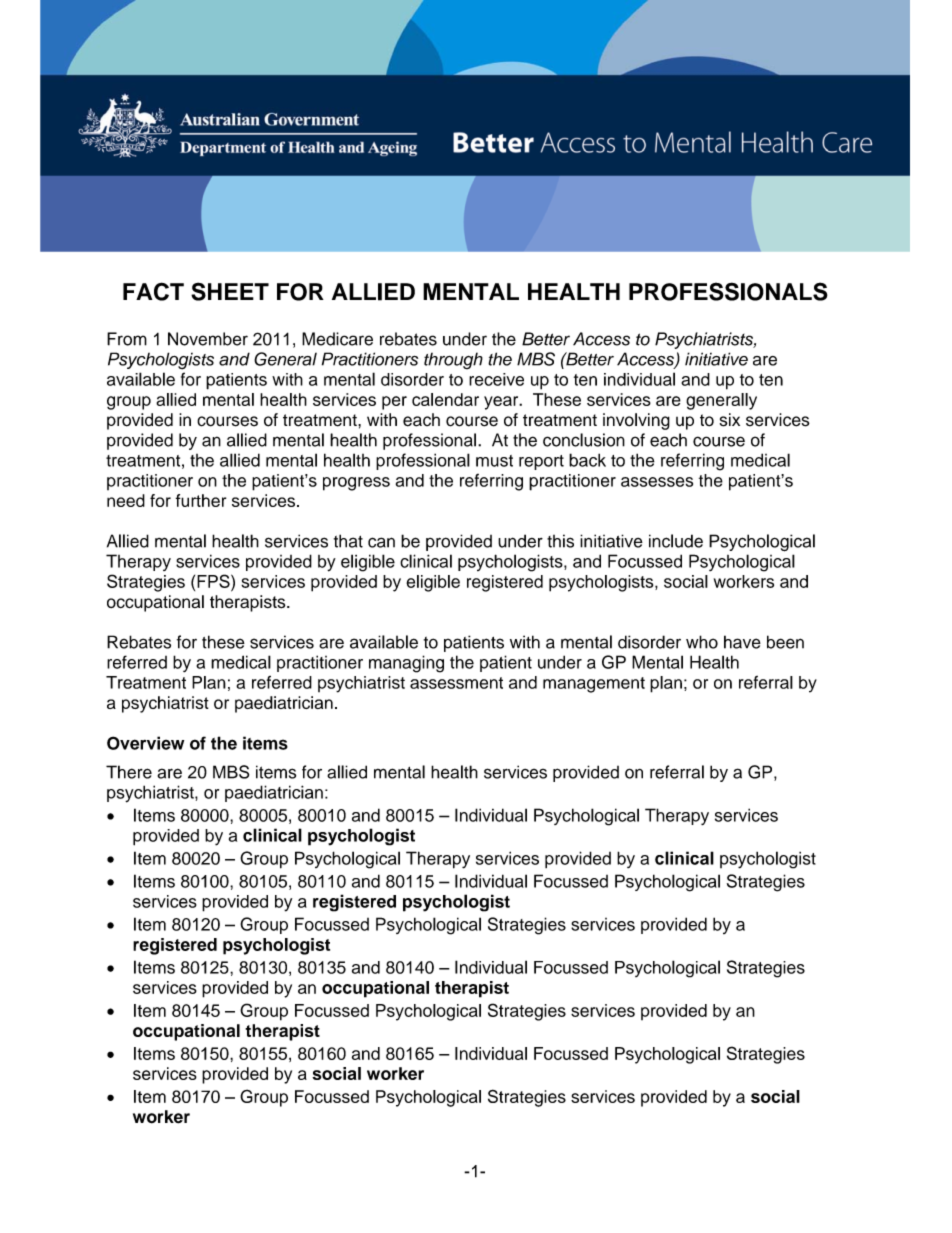 This document has width=952, height=1233. What do you see at coordinates (145, 743) in the document?
I see `Overview` at bounding box center [145, 743].
